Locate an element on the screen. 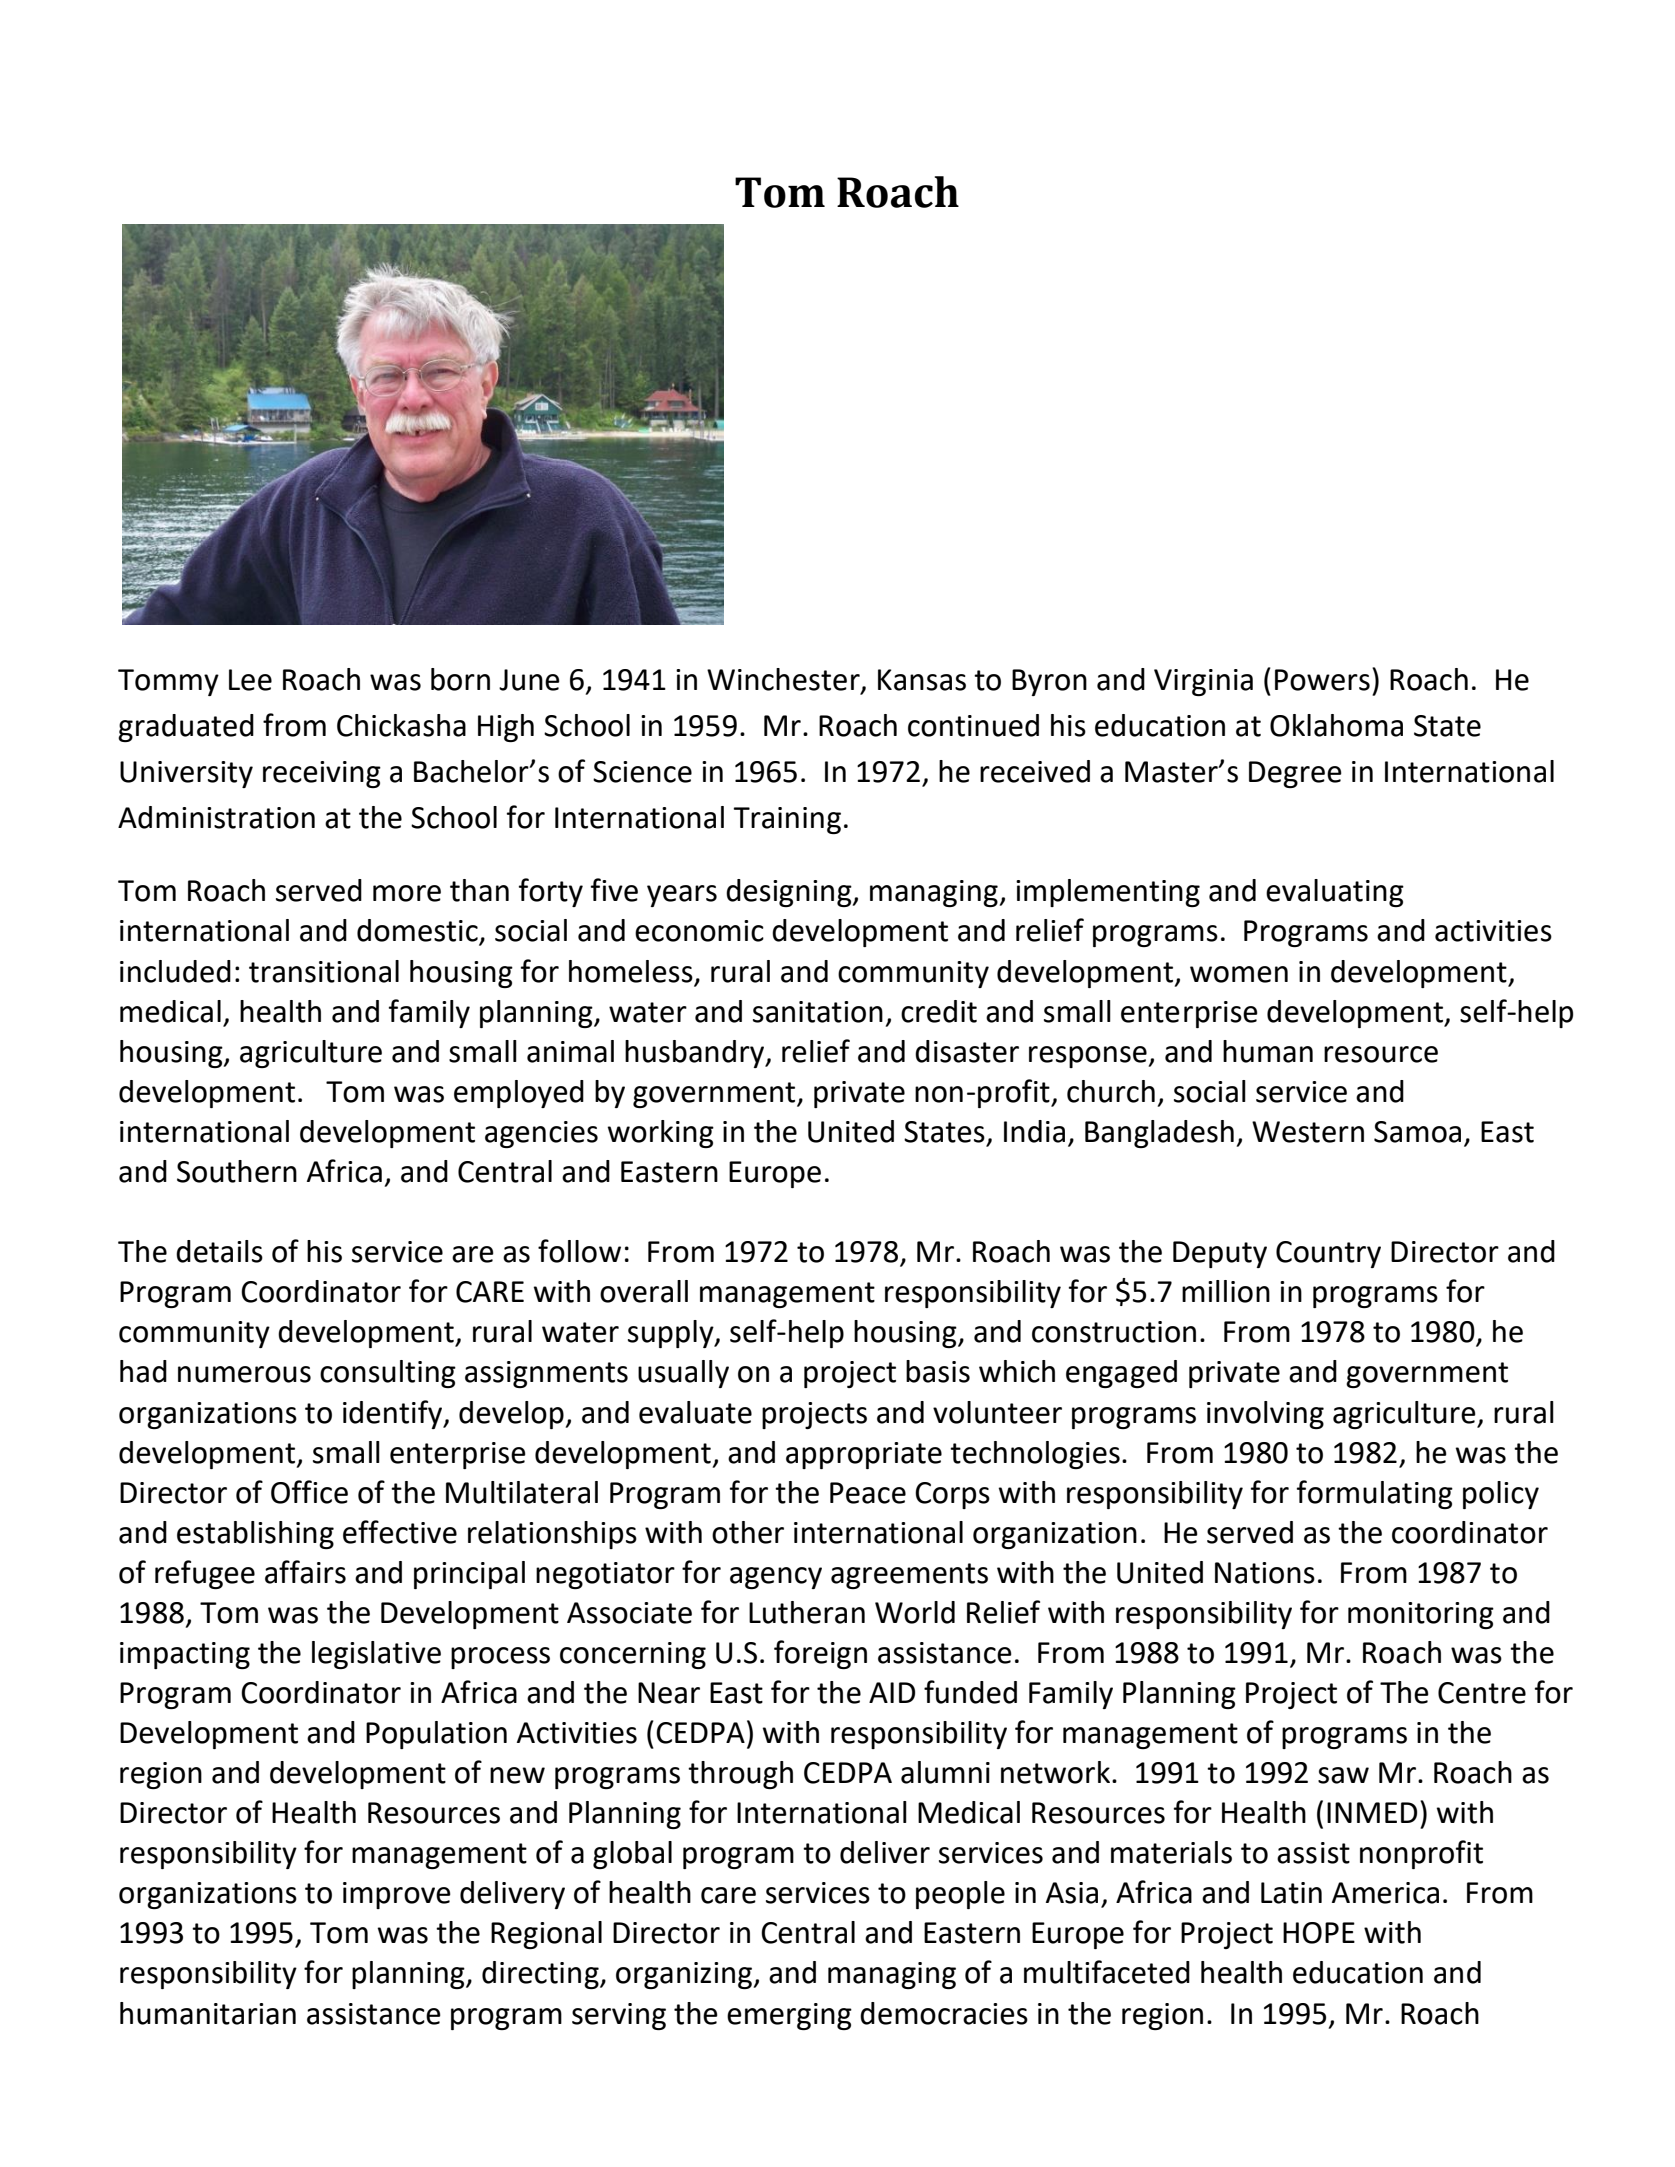 This screenshot has height=2167, width=1675. Oklahoma is located at coordinates (1336, 725).
